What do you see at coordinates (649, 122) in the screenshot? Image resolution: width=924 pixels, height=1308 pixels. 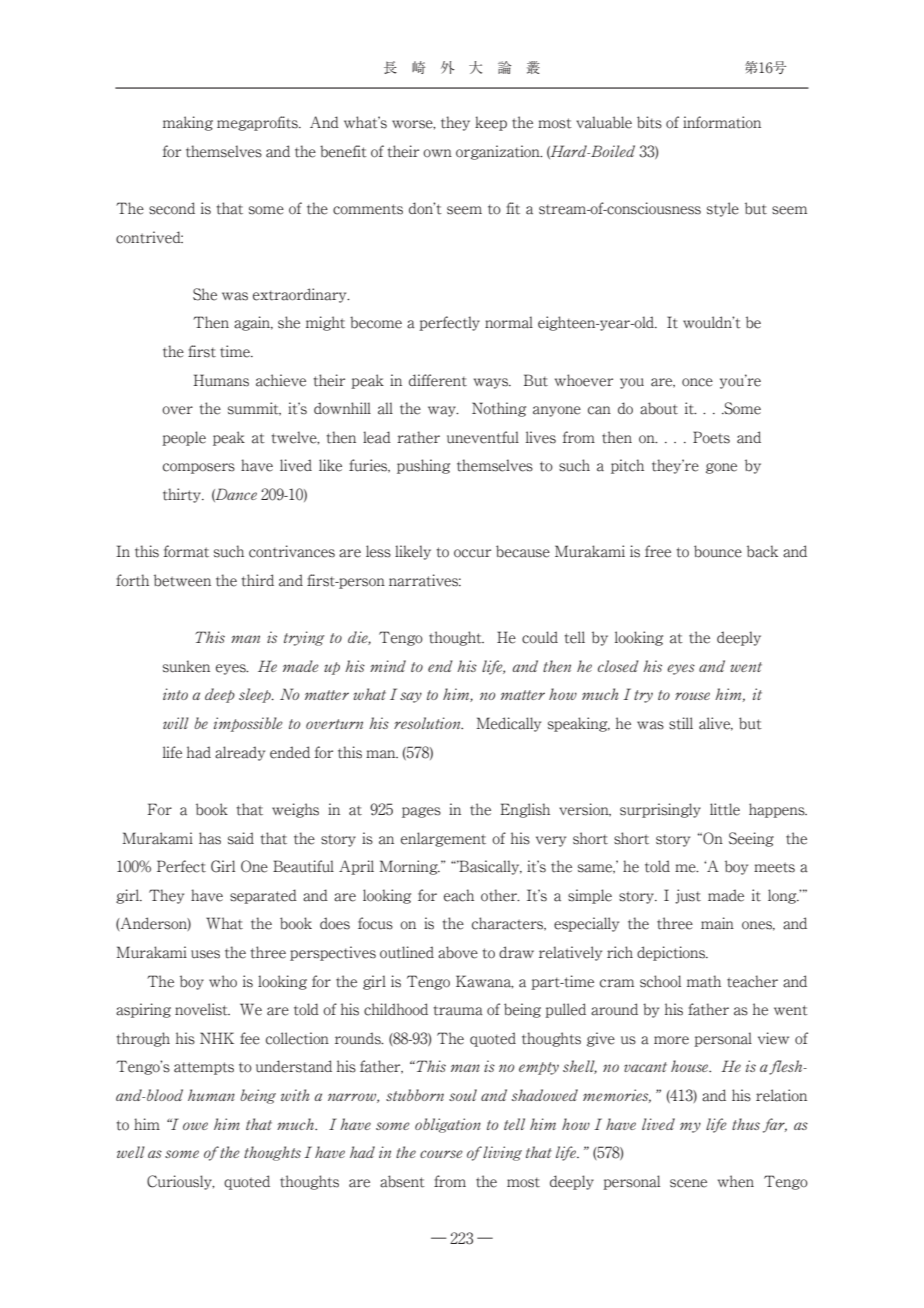 I see `bits` at bounding box center [649, 122].
